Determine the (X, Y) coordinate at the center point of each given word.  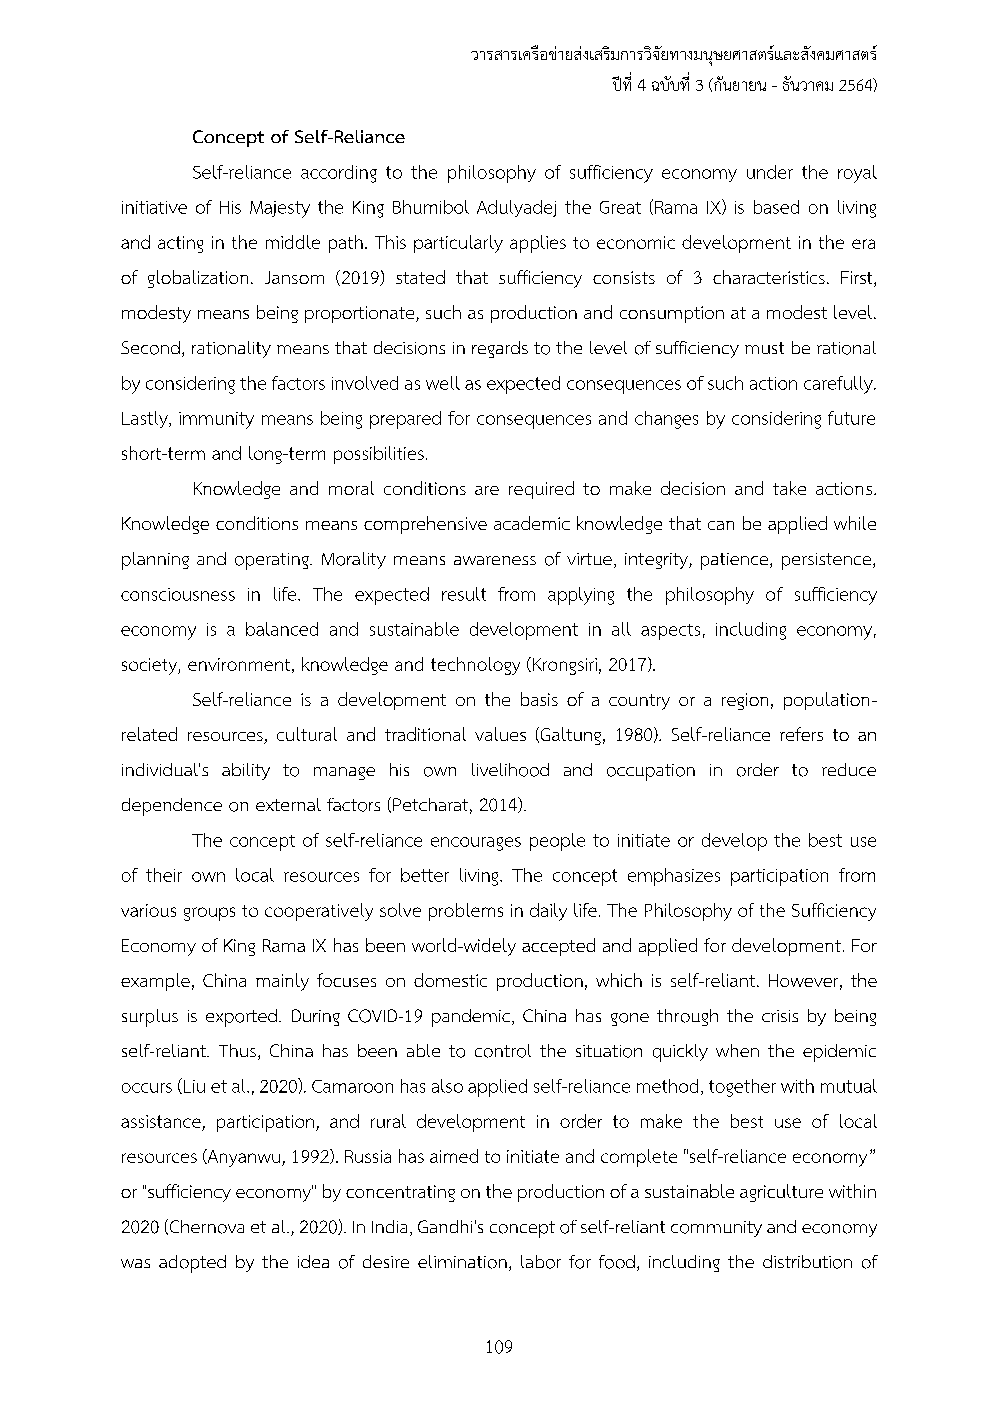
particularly (458, 244)
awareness (495, 560)
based (776, 207)
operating (273, 561)
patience (736, 561)
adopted (192, 1264)
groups (209, 914)
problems (466, 912)
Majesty (280, 209)
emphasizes (674, 877)
